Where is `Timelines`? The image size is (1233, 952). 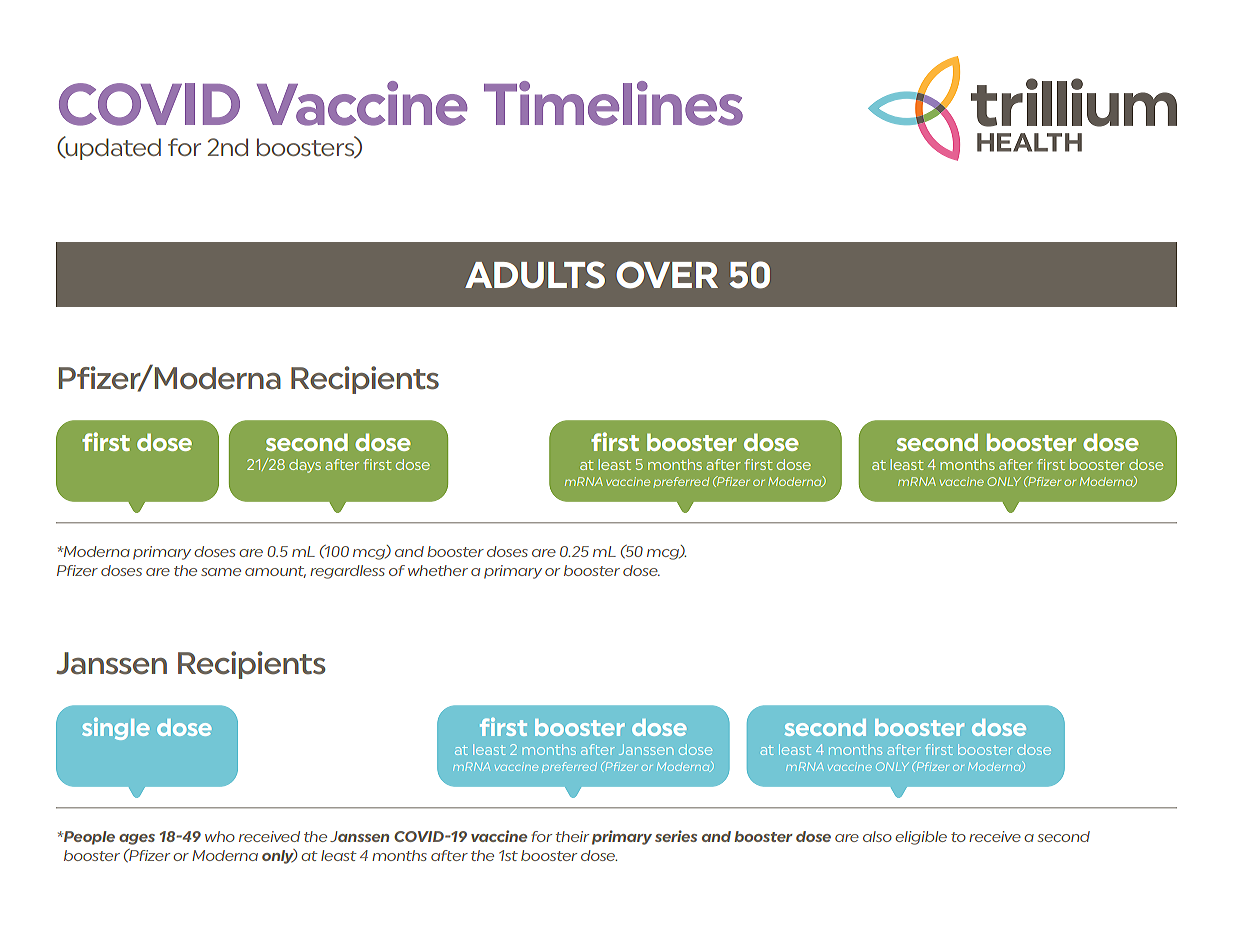
Timelines is located at coordinates (613, 103).
